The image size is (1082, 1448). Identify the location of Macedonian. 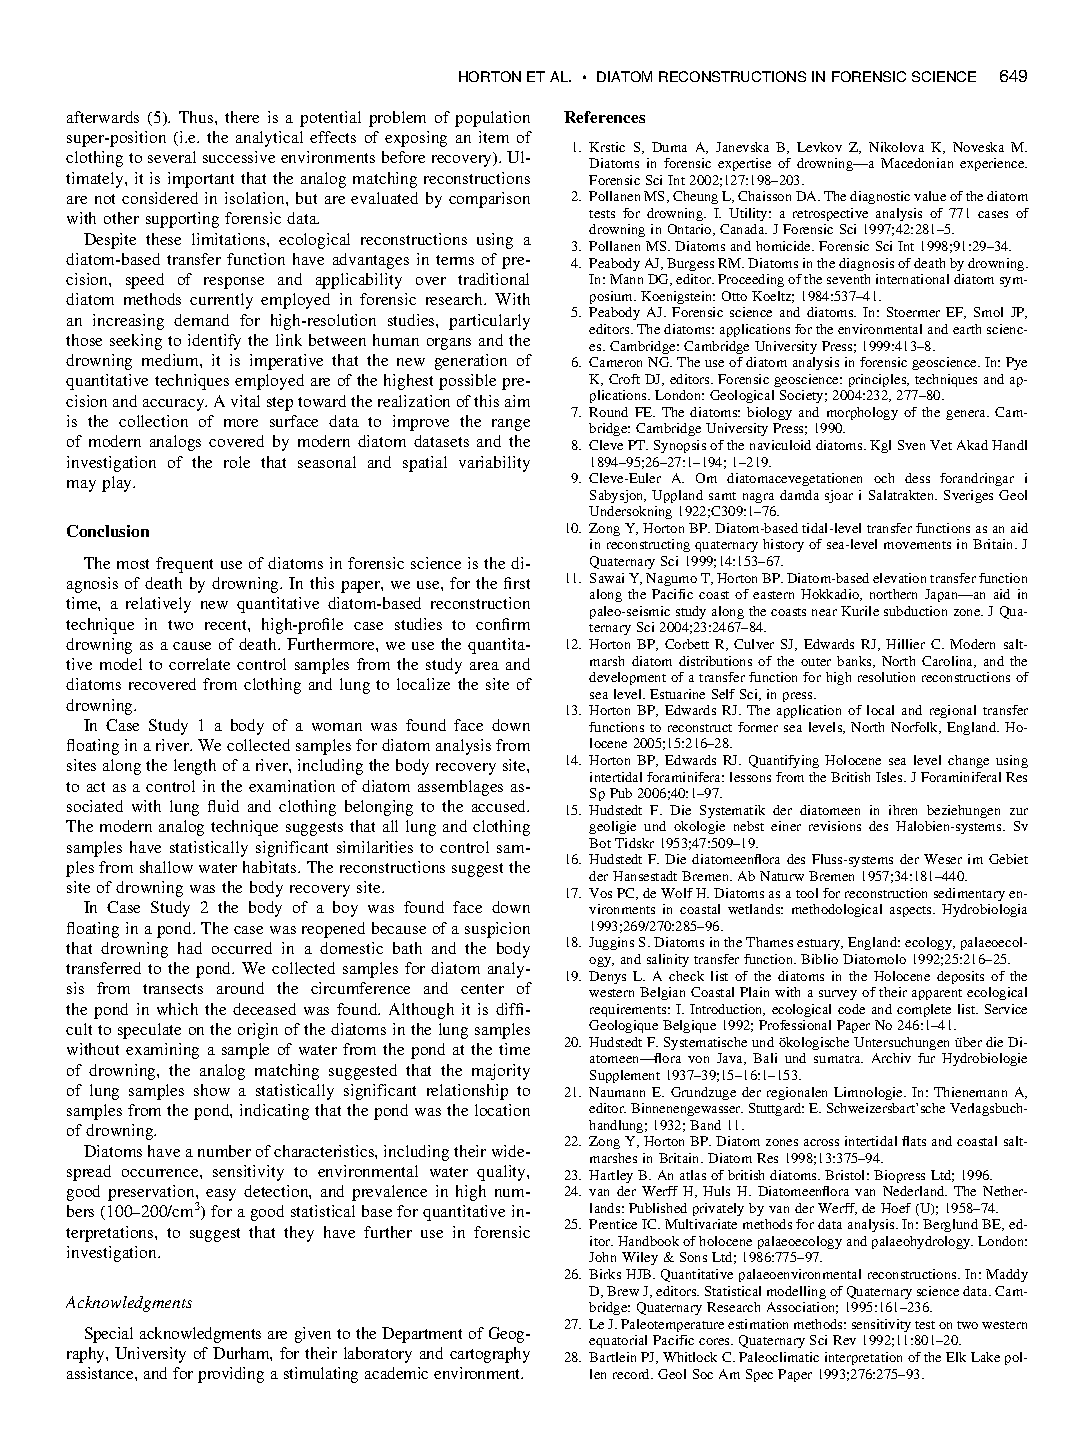
(917, 163).
